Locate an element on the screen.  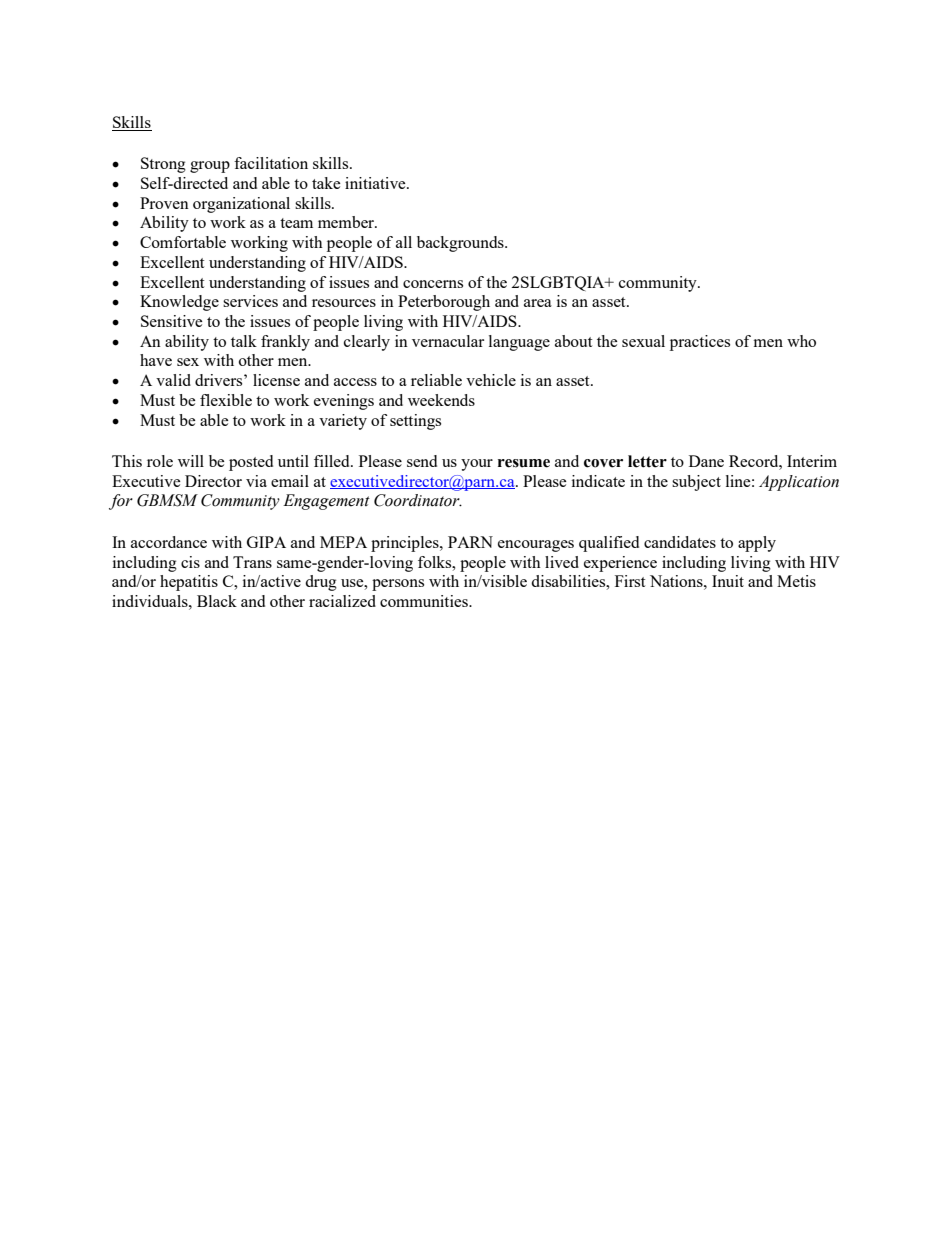
Inuit is located at coordinates (728, 581).
